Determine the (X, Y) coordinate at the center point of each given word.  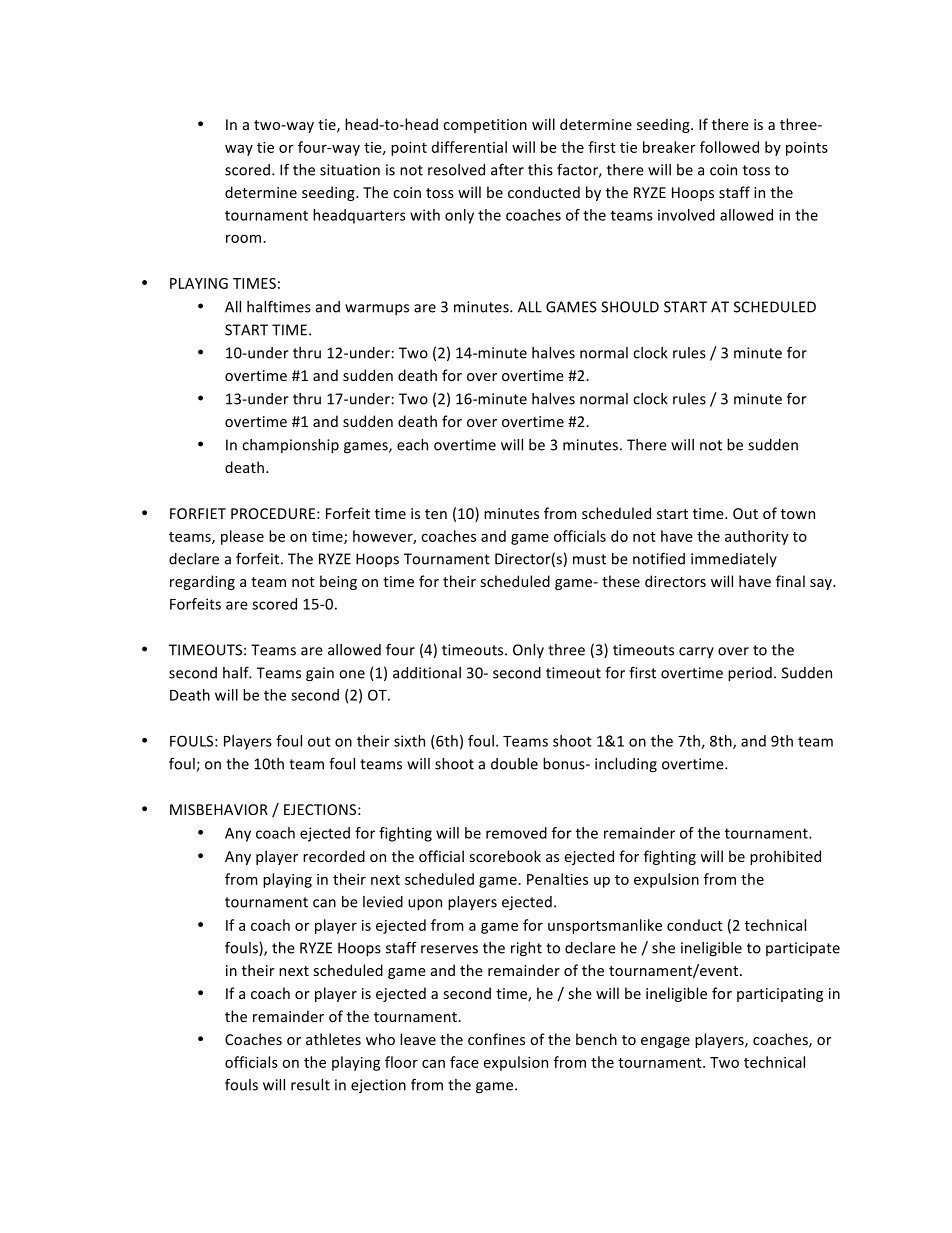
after (507, 169)
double (514, 764)
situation (350, 170)
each (412, 445)
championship (290, 446)
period (750, 674)
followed (729, 147)
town (798, 514)
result (310, 1085)
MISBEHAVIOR (219, 809)
